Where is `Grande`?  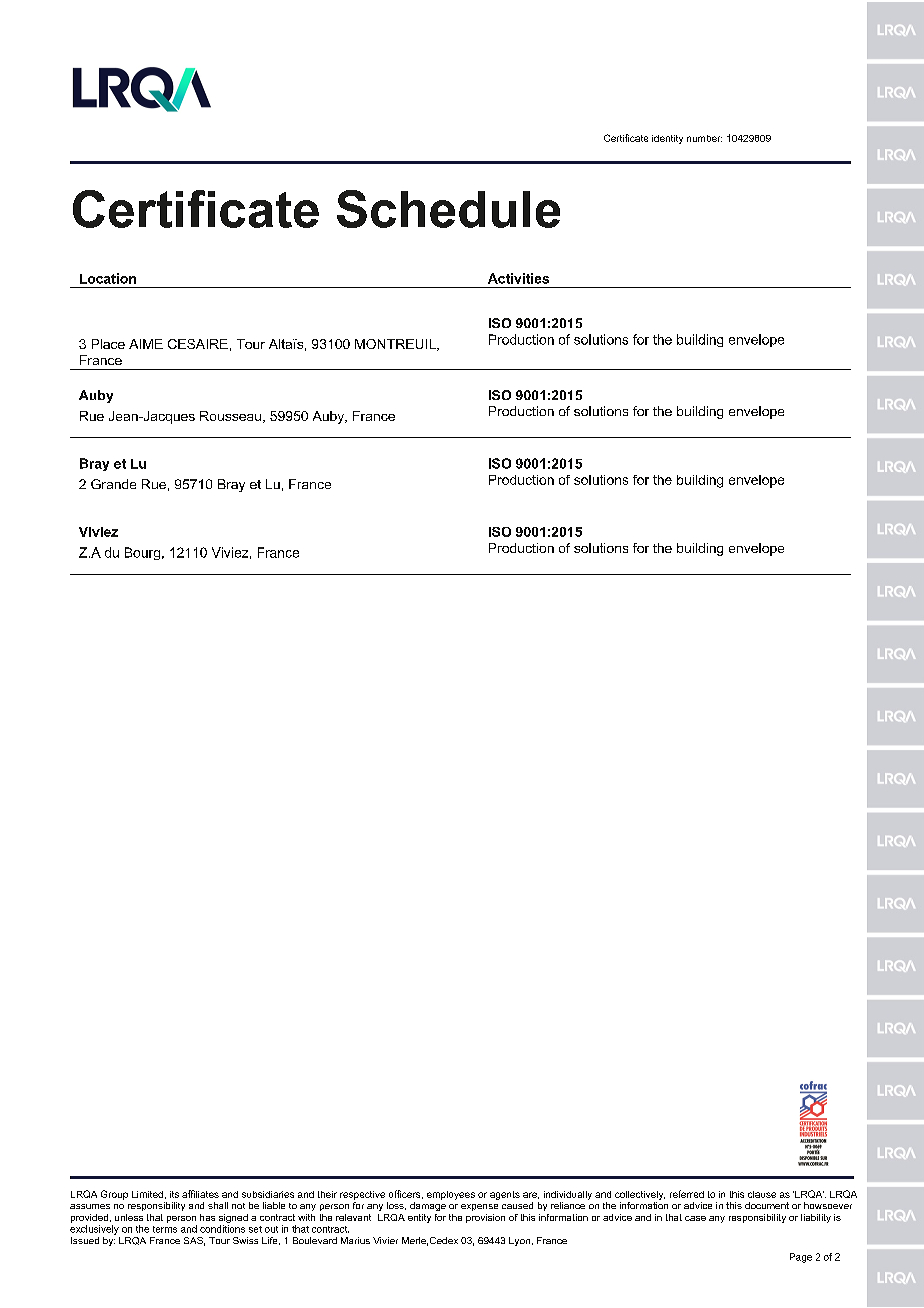 Grande is located at coordinates (113, 484).
